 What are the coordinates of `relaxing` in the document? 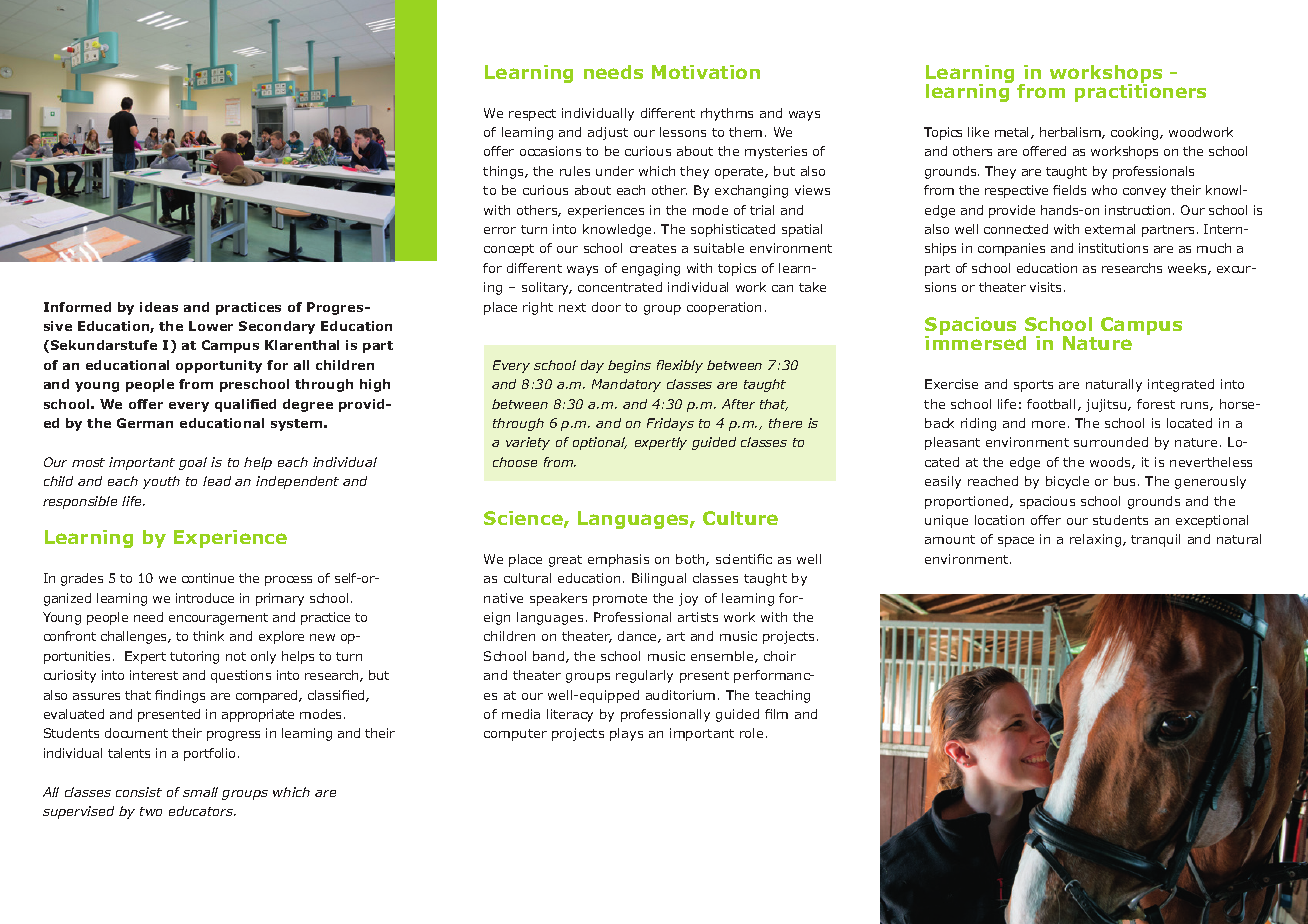 It's located at (1097, 540).
